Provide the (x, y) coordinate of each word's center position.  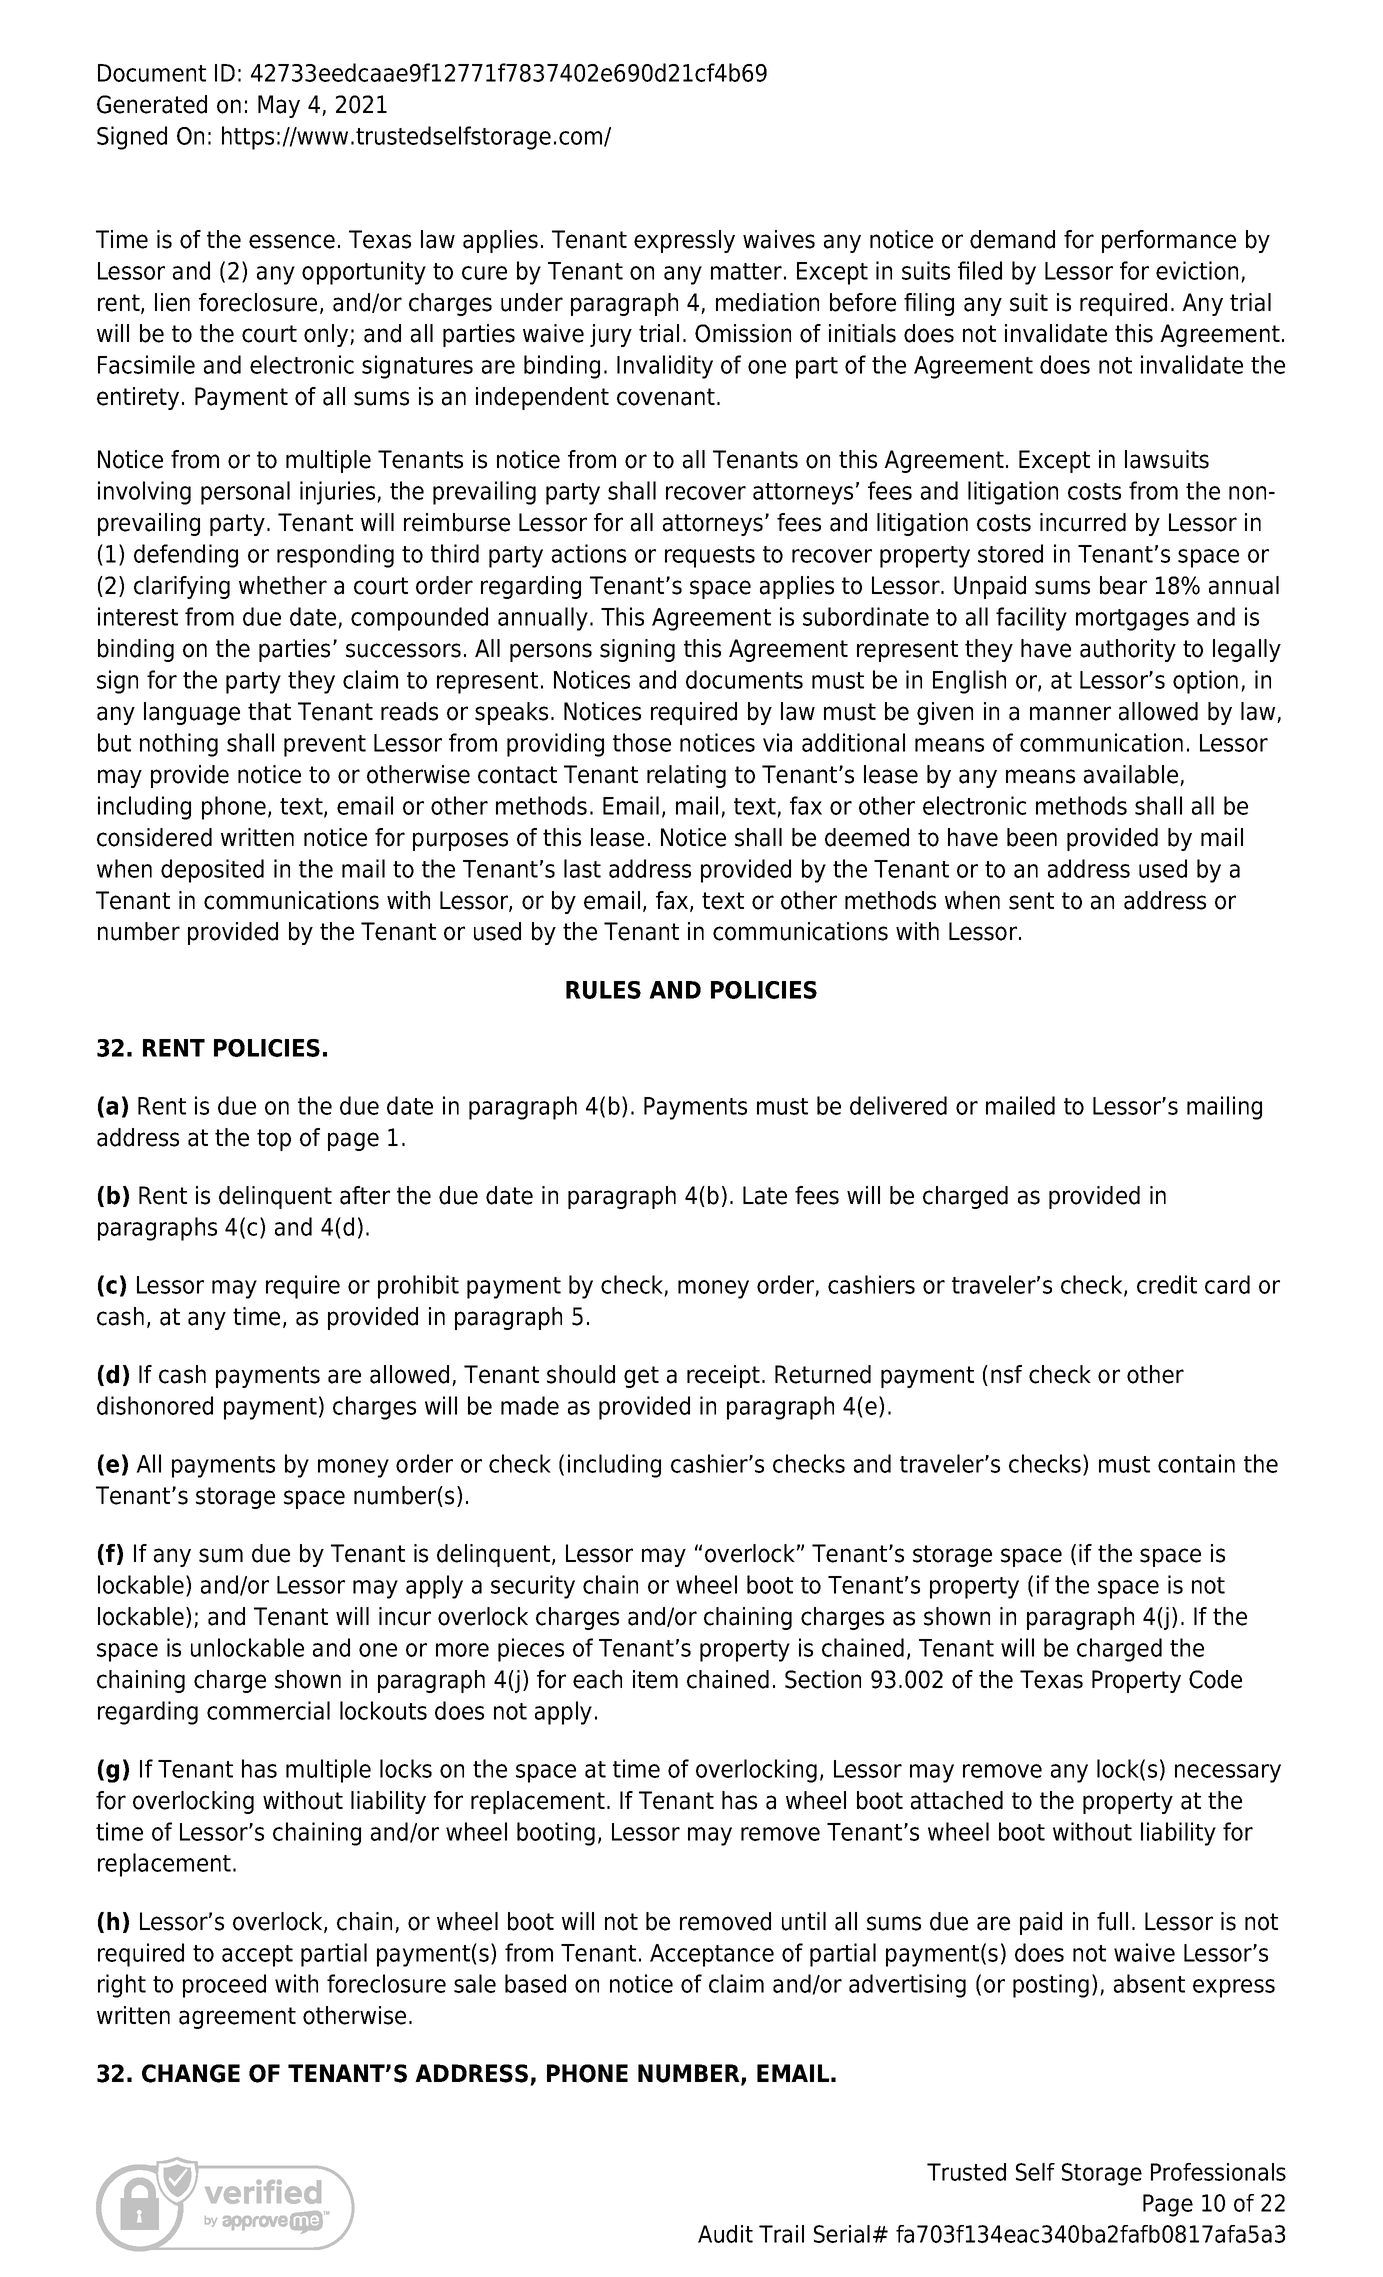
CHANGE (191, 2073)
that (269, 711)
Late (765, 1195)
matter (746, 271)
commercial (268, 1710)
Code (1215, 1679)
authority (1128, 650)
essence (292, 241)
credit (1167, 1284)
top (274, 1140)
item (655, 1679)
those (642, 742)
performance (1169, 241)
